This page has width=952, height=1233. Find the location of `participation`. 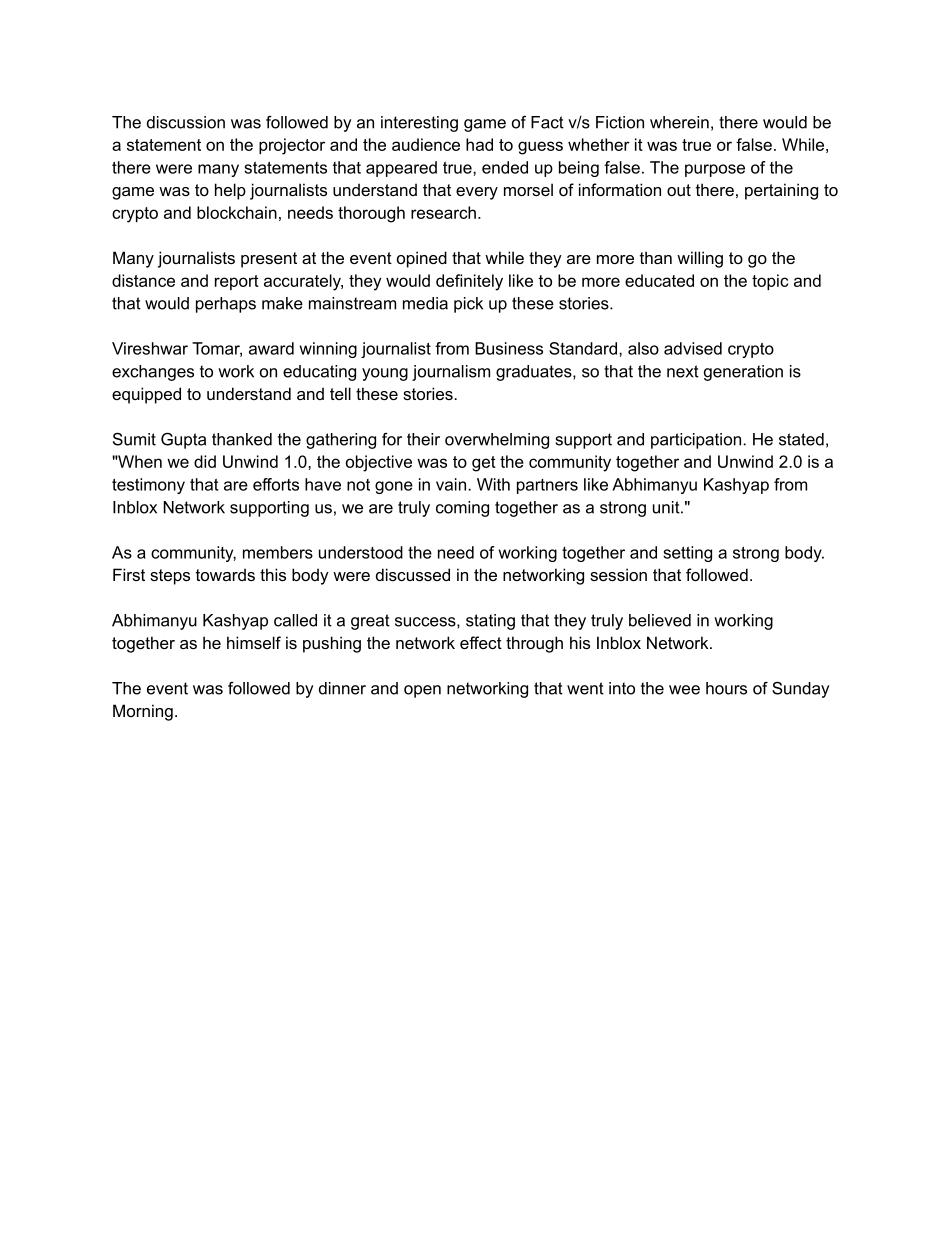

participation is located at coordinates (696, 441).
